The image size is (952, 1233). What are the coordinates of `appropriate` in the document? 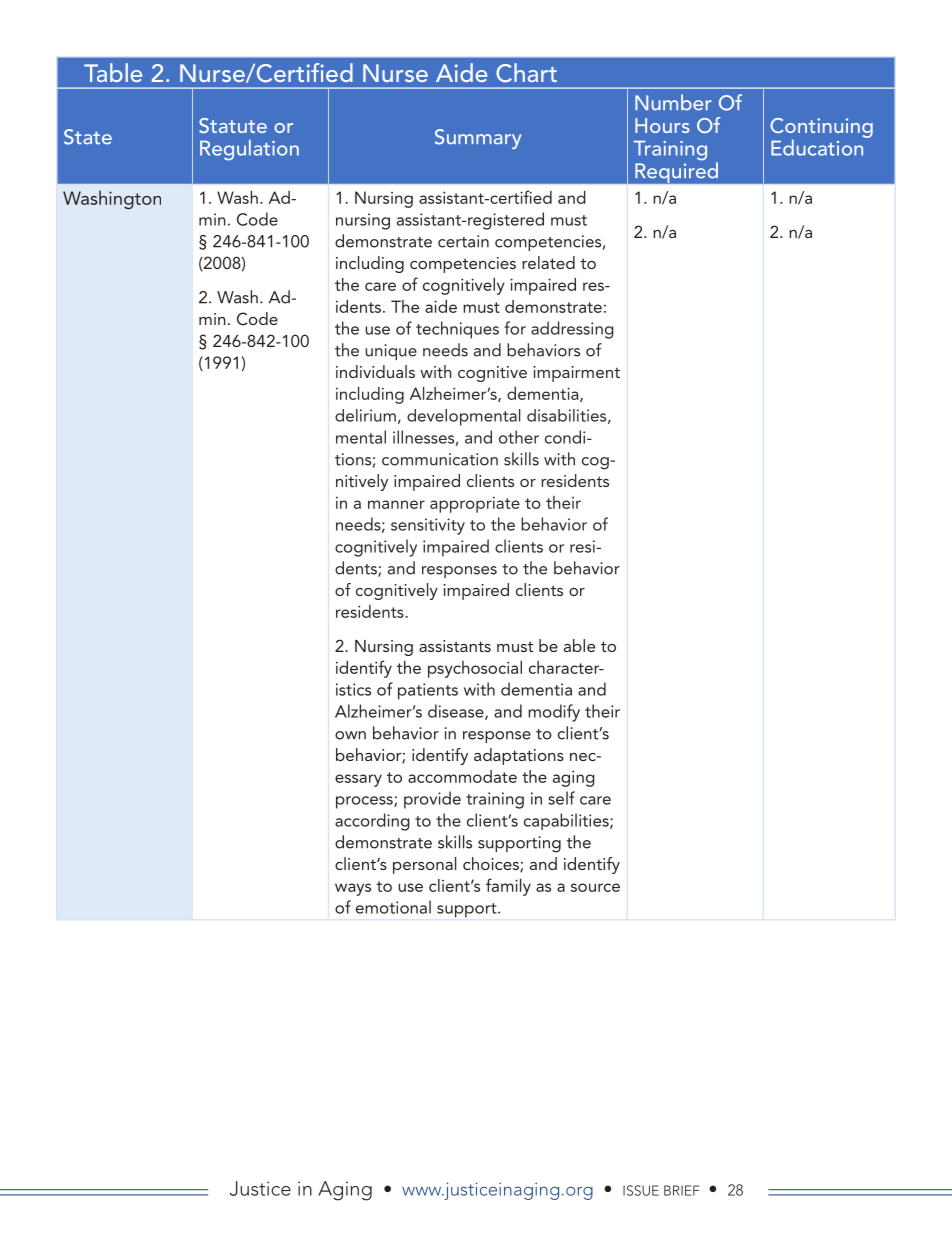 It's located at (475, 504).
